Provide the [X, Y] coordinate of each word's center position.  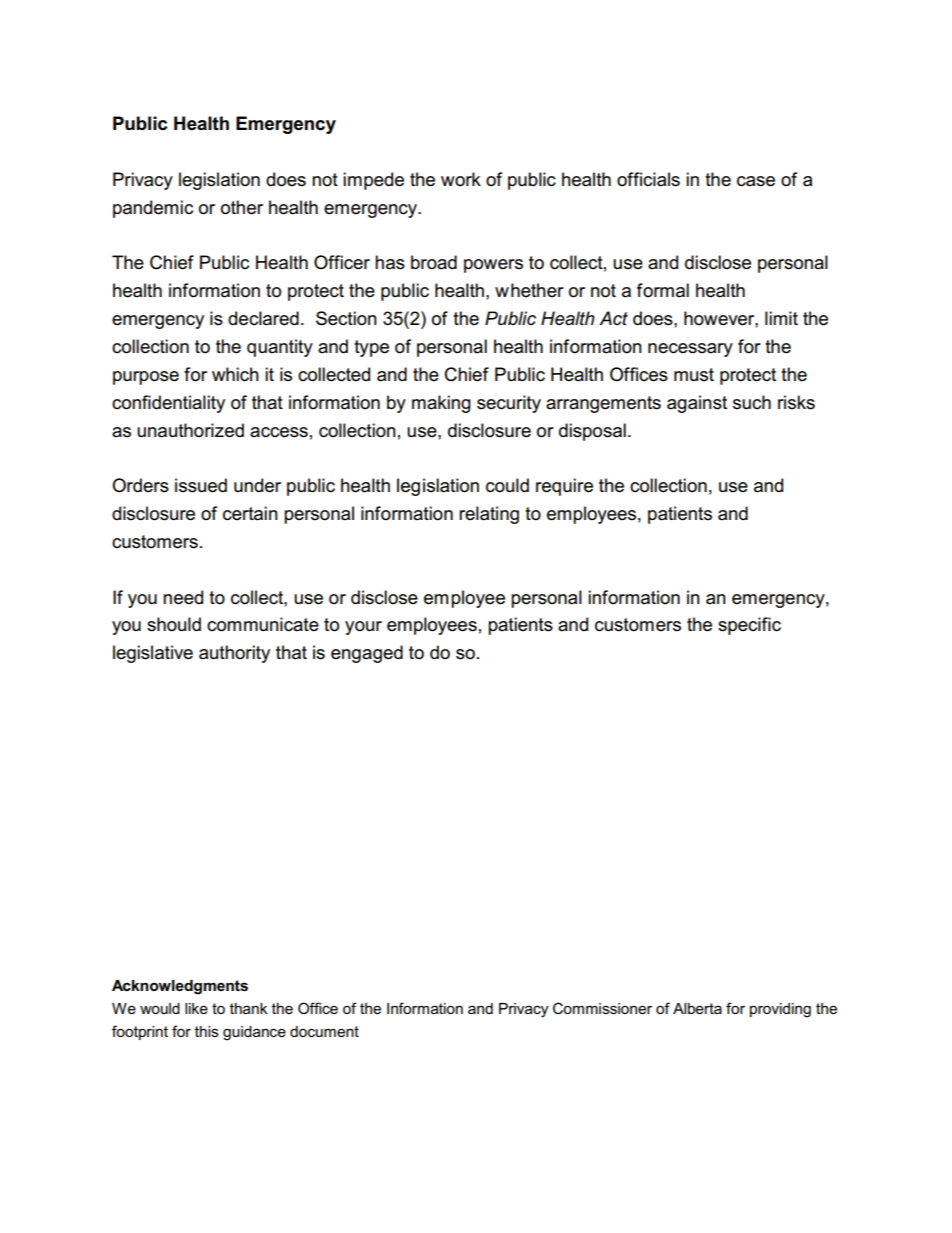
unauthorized [190, 430]
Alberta [697, 1008]
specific [749, 626]
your [363, 628]
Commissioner [602, 1008]
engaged [367, 654]
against [697, 404]
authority [234, 654]
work [461, 179]
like [196, 1008]
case [756, 181]
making [441, 404]
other [242, 207]
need [183, 597]
